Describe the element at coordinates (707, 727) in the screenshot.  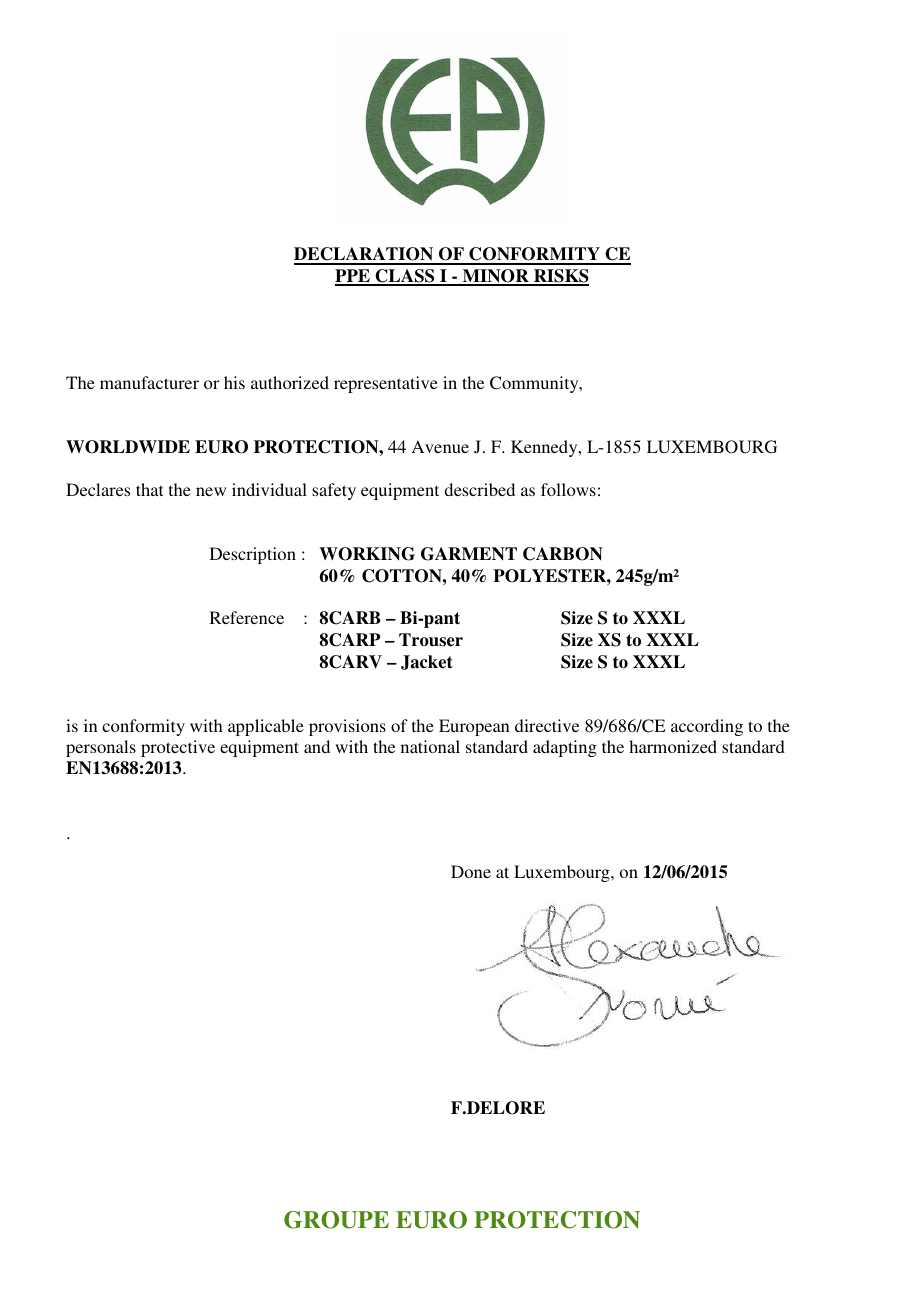
I see `according` at that location.
